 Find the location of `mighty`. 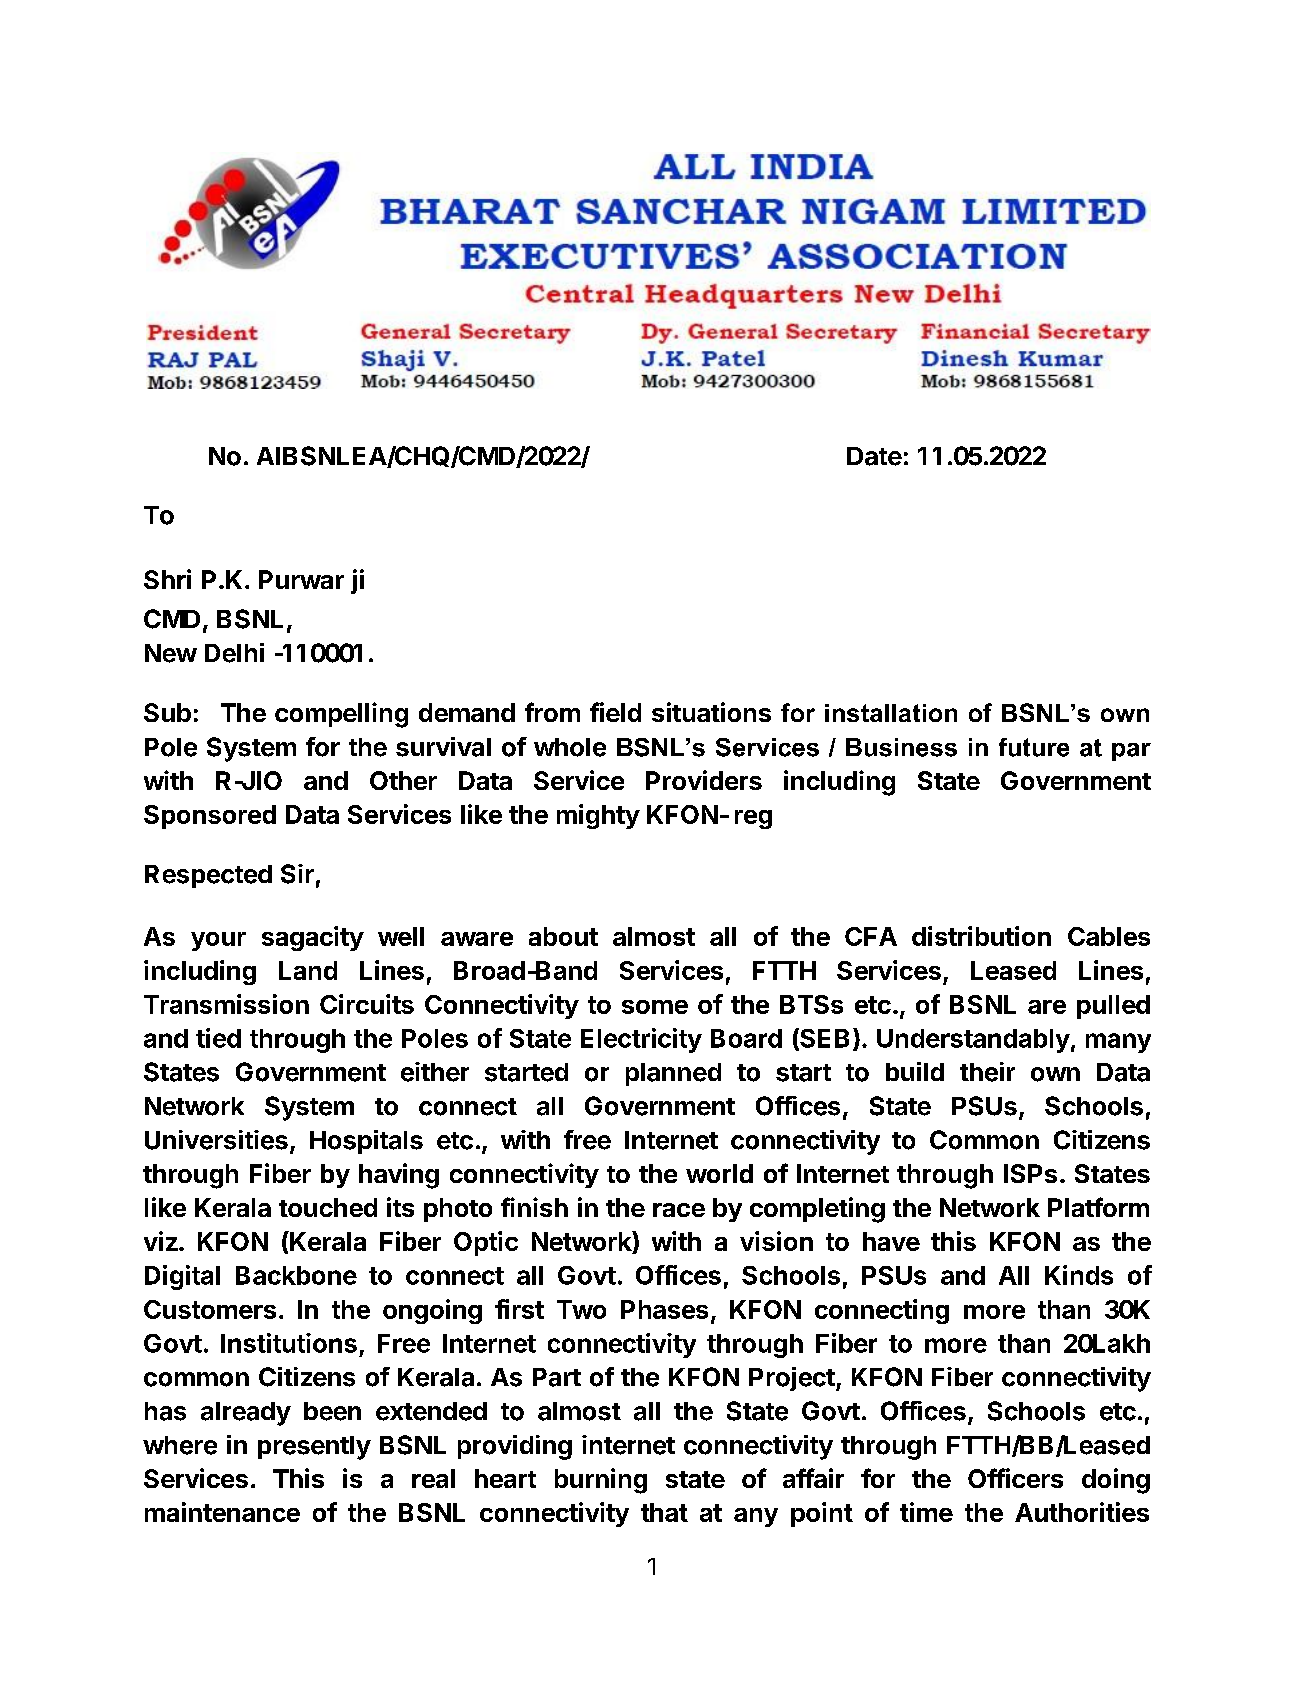

mighty is located at coordinates (598, 816).
